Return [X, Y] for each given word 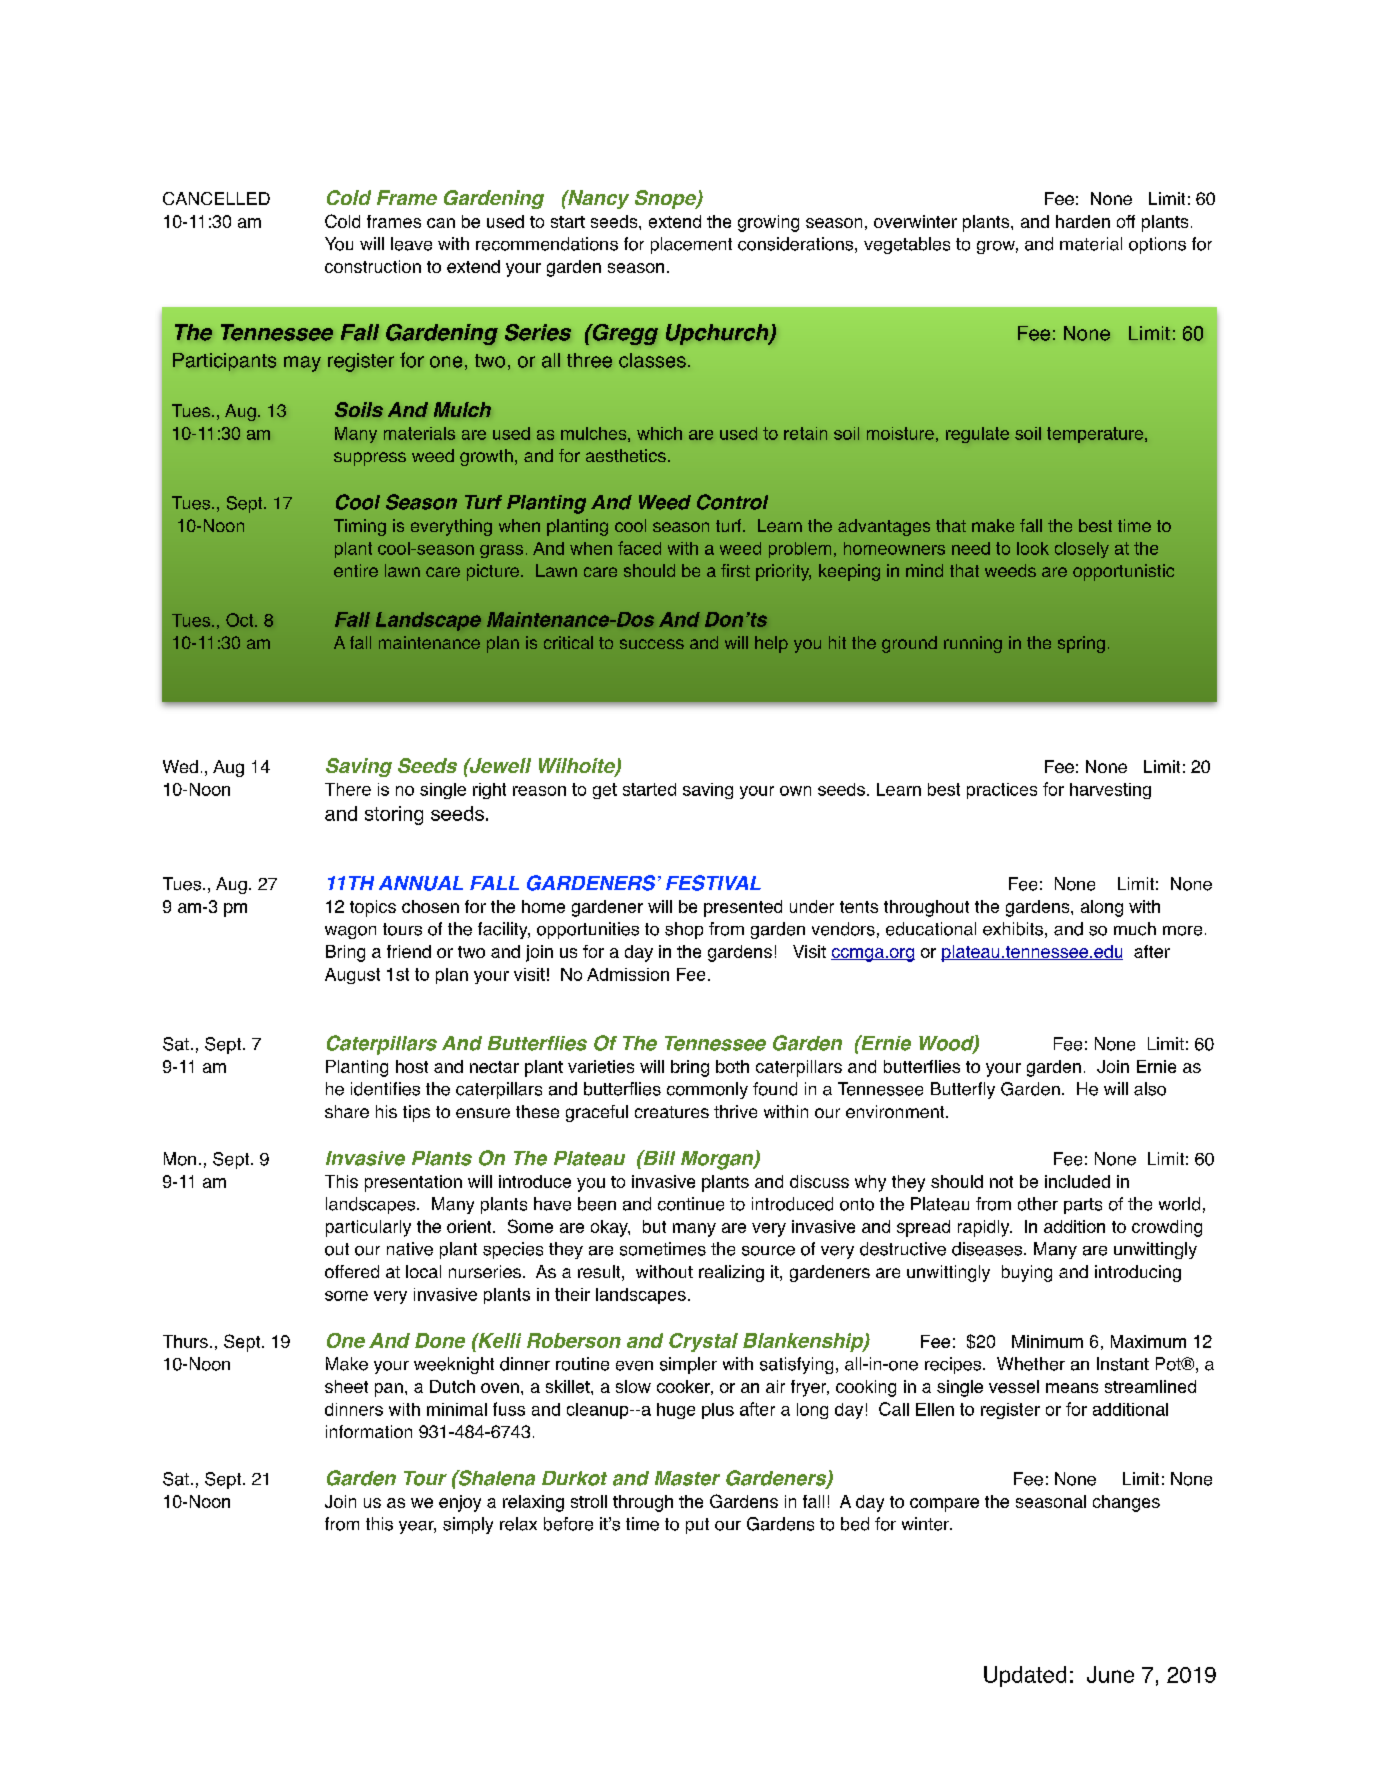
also [1150, 1089]
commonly [707, 1090]
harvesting [1110, 791]
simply [468, 1525]
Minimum [1047, 1341]
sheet [346, 1386]
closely [1082, 550]
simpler [688, 1365]
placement [691, 245]
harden [1083, 221]
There [348, 789]
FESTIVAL [713, 883]
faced [639, 548]
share [347, 1111]
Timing [360, 527]
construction [373, 266]
